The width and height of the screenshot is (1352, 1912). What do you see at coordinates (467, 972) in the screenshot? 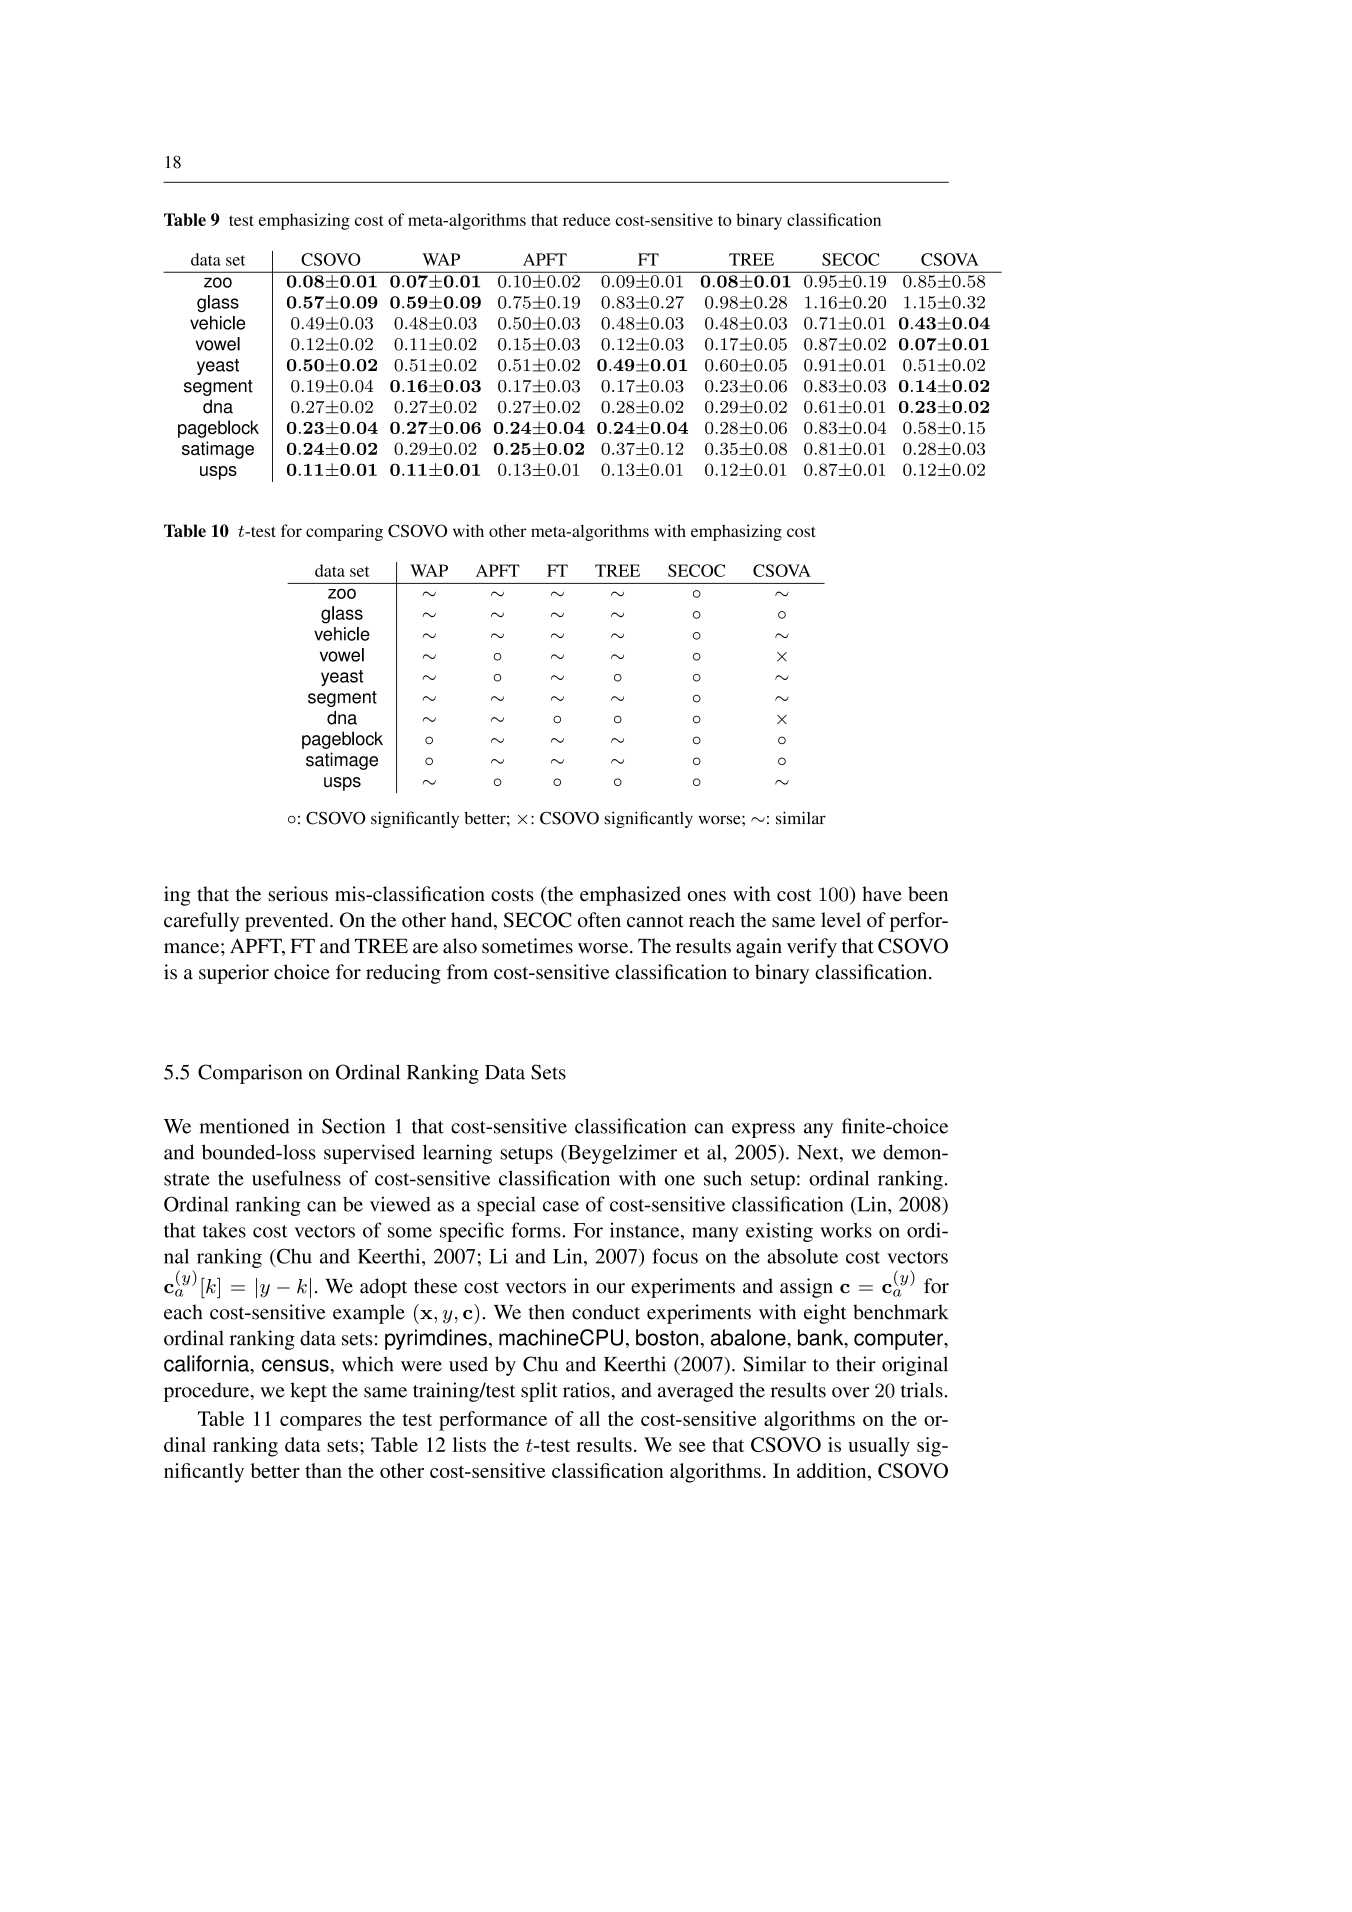
I see `from` at bounding box center [467, 972].
